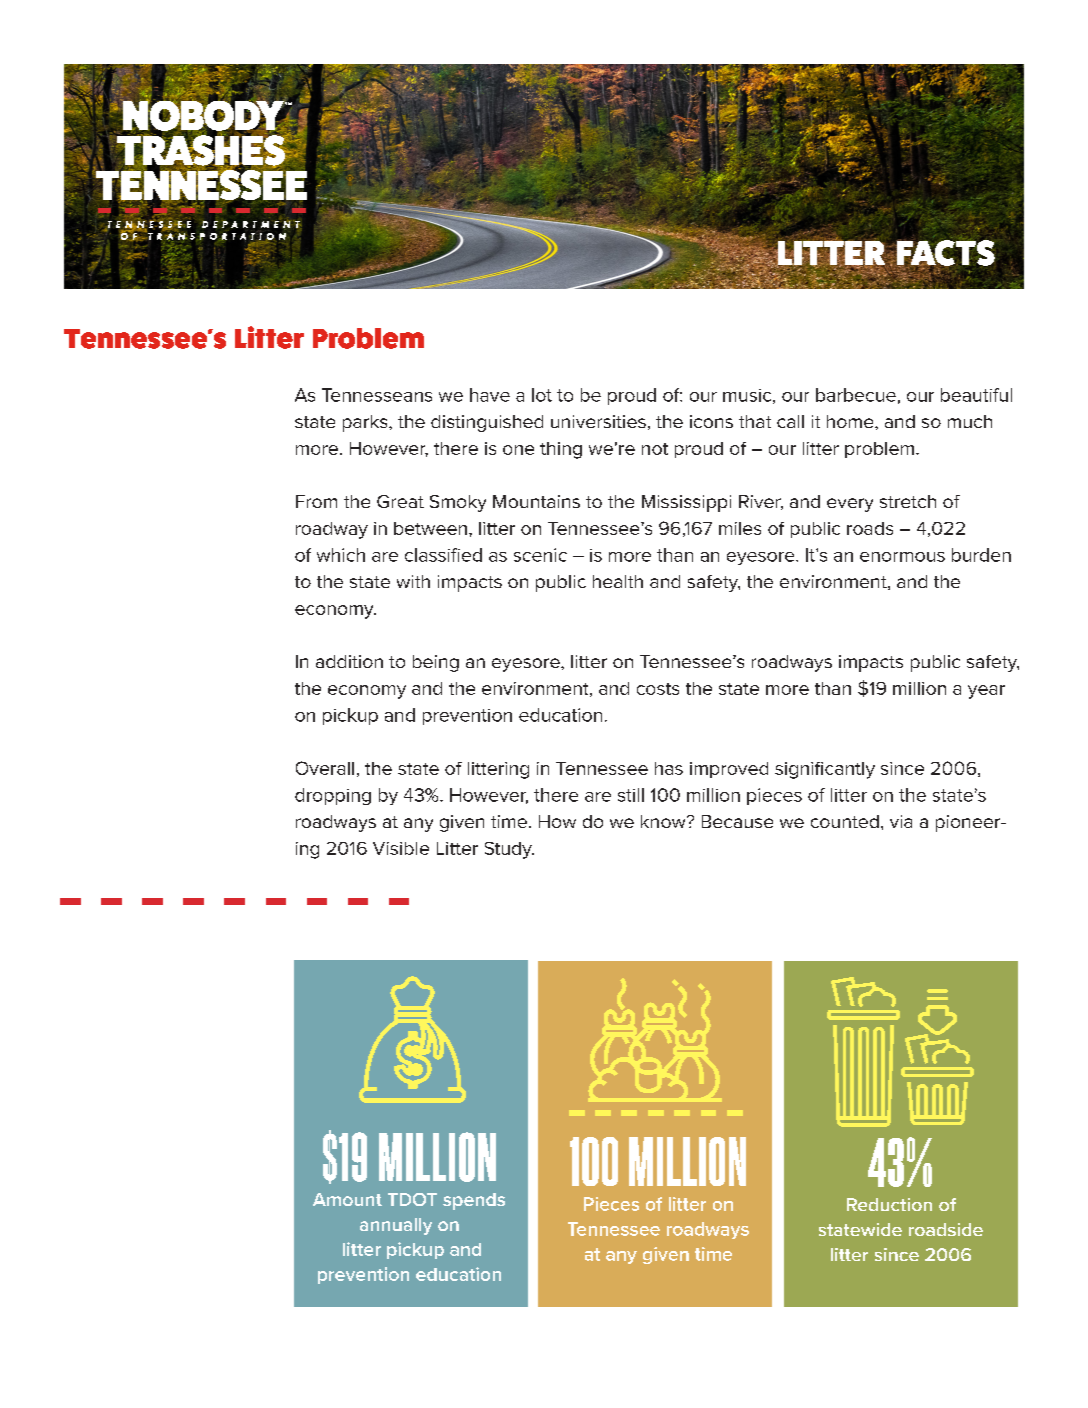  Describe the element at coordinates (944, 254) in the document. I see `FACTS` at that location.
